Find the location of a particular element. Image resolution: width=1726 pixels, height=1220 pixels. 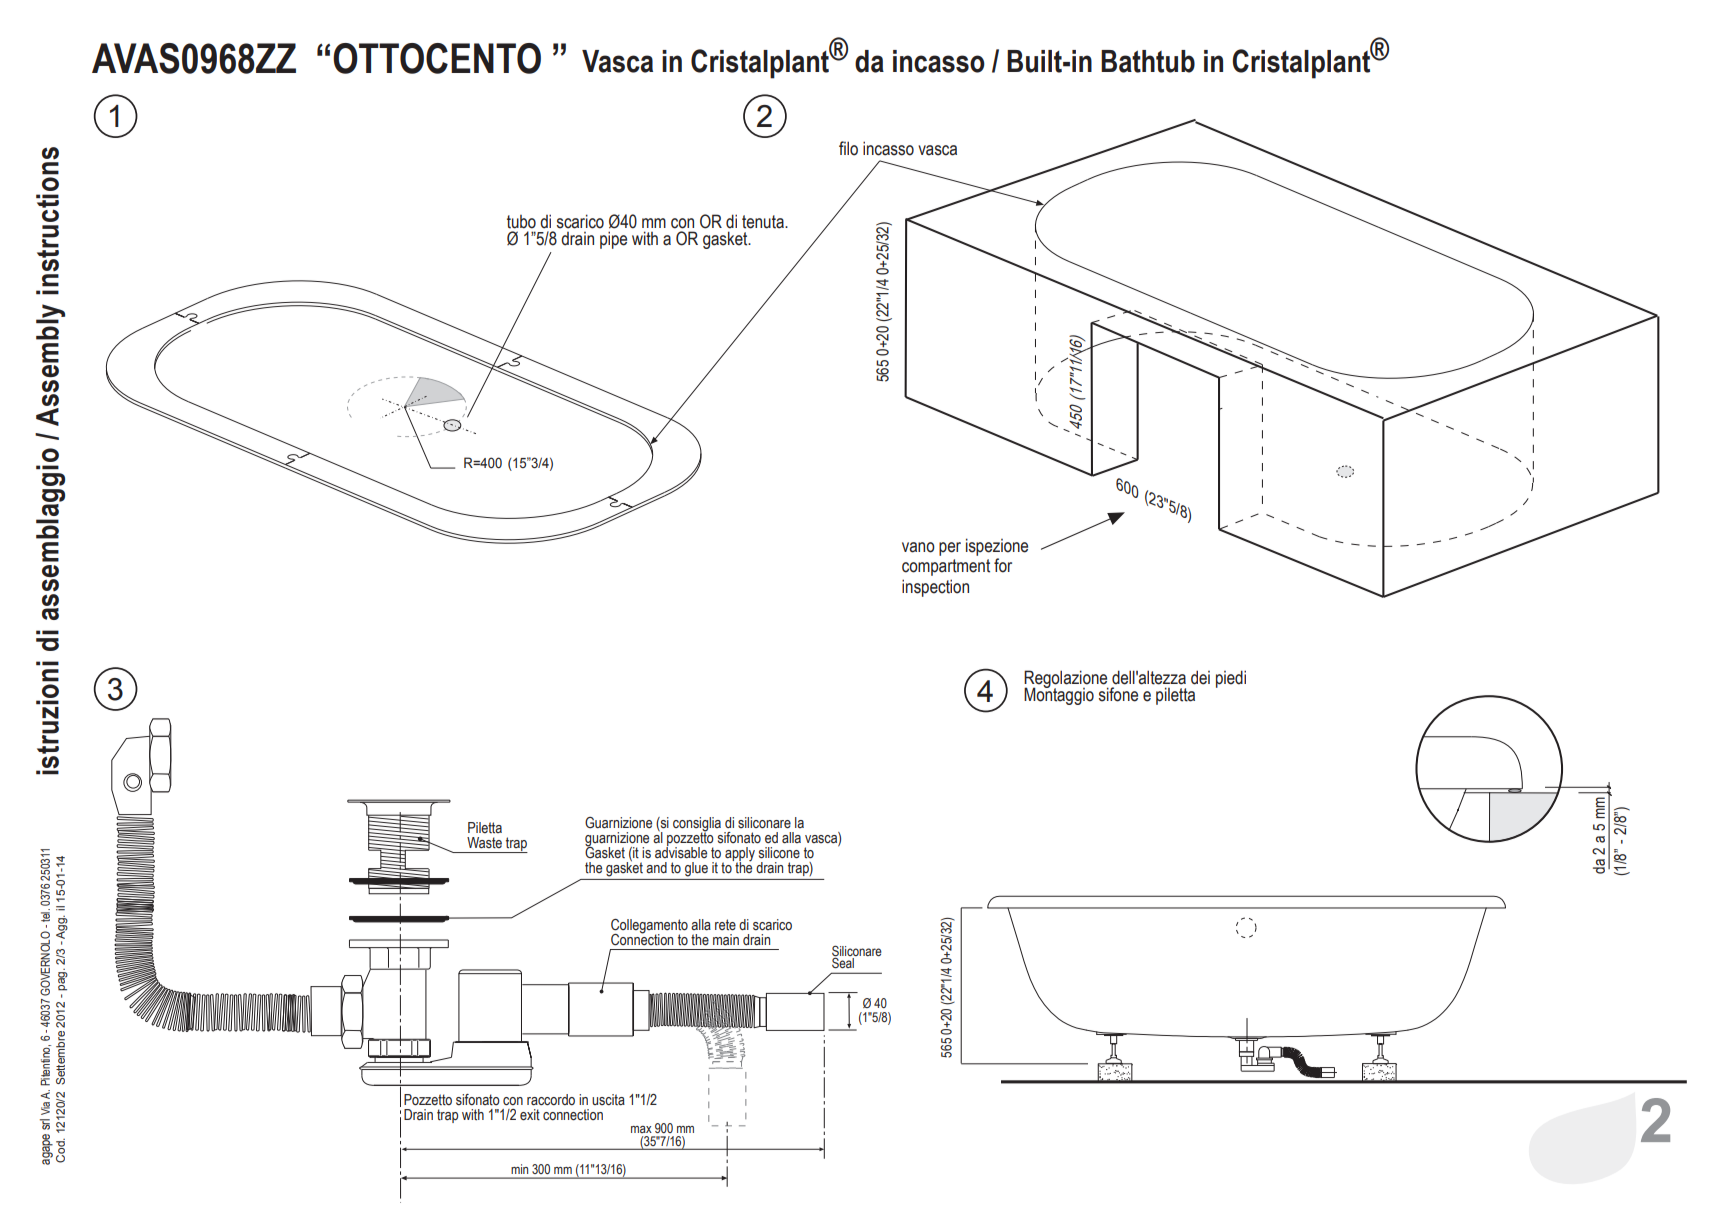

per is located at coordinates (950, 549).
